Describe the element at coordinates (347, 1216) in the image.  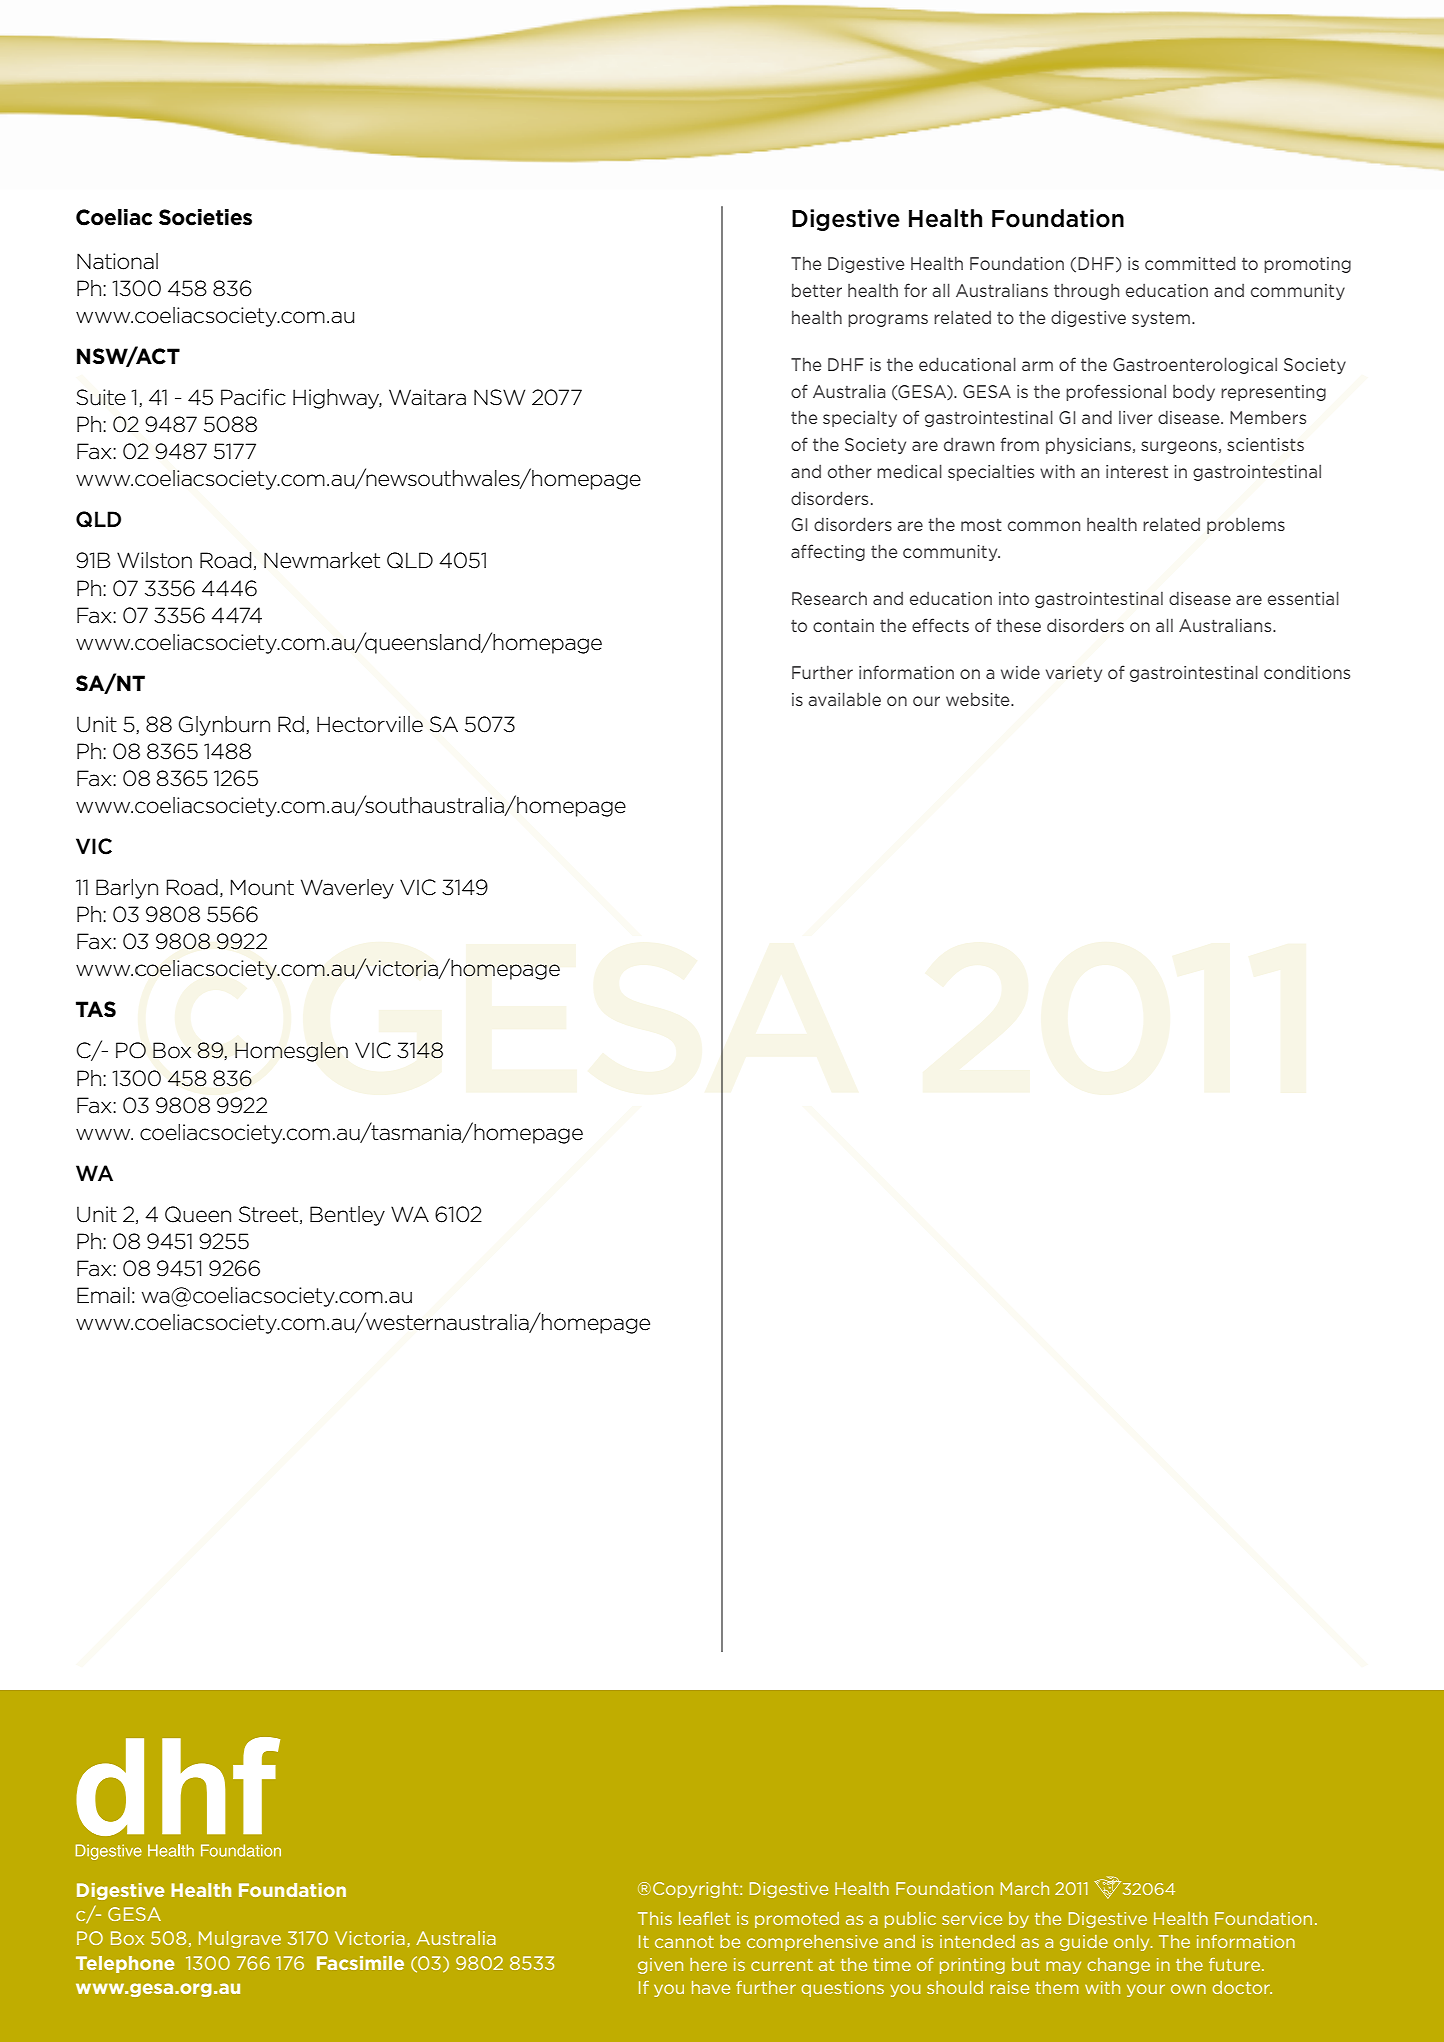
I see `Bentley` at that location.
